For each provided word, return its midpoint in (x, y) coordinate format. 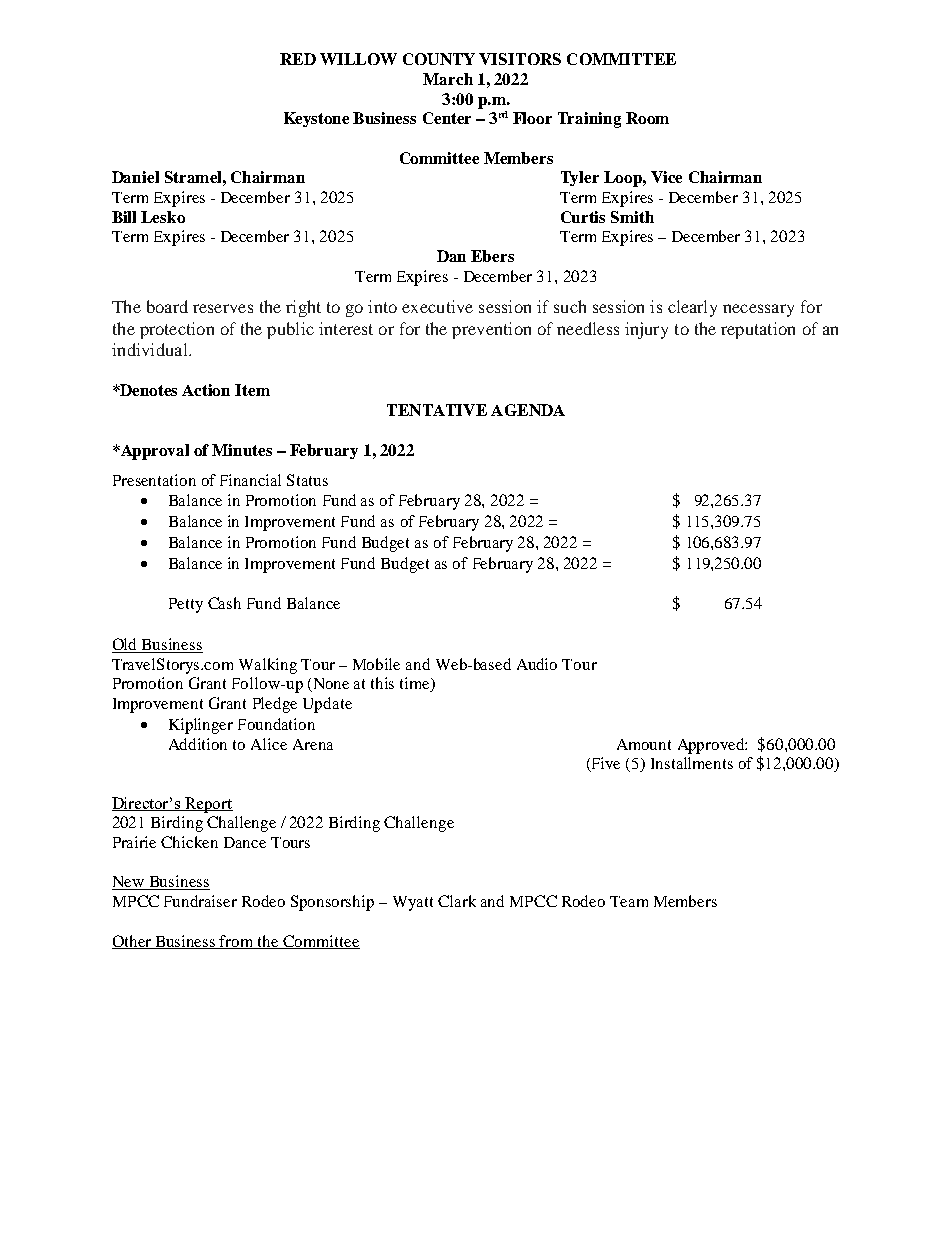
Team (629, 901)
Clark (457, 901)
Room (647, 118)
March (448, 79)
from (237, 942)
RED (298, 59)
